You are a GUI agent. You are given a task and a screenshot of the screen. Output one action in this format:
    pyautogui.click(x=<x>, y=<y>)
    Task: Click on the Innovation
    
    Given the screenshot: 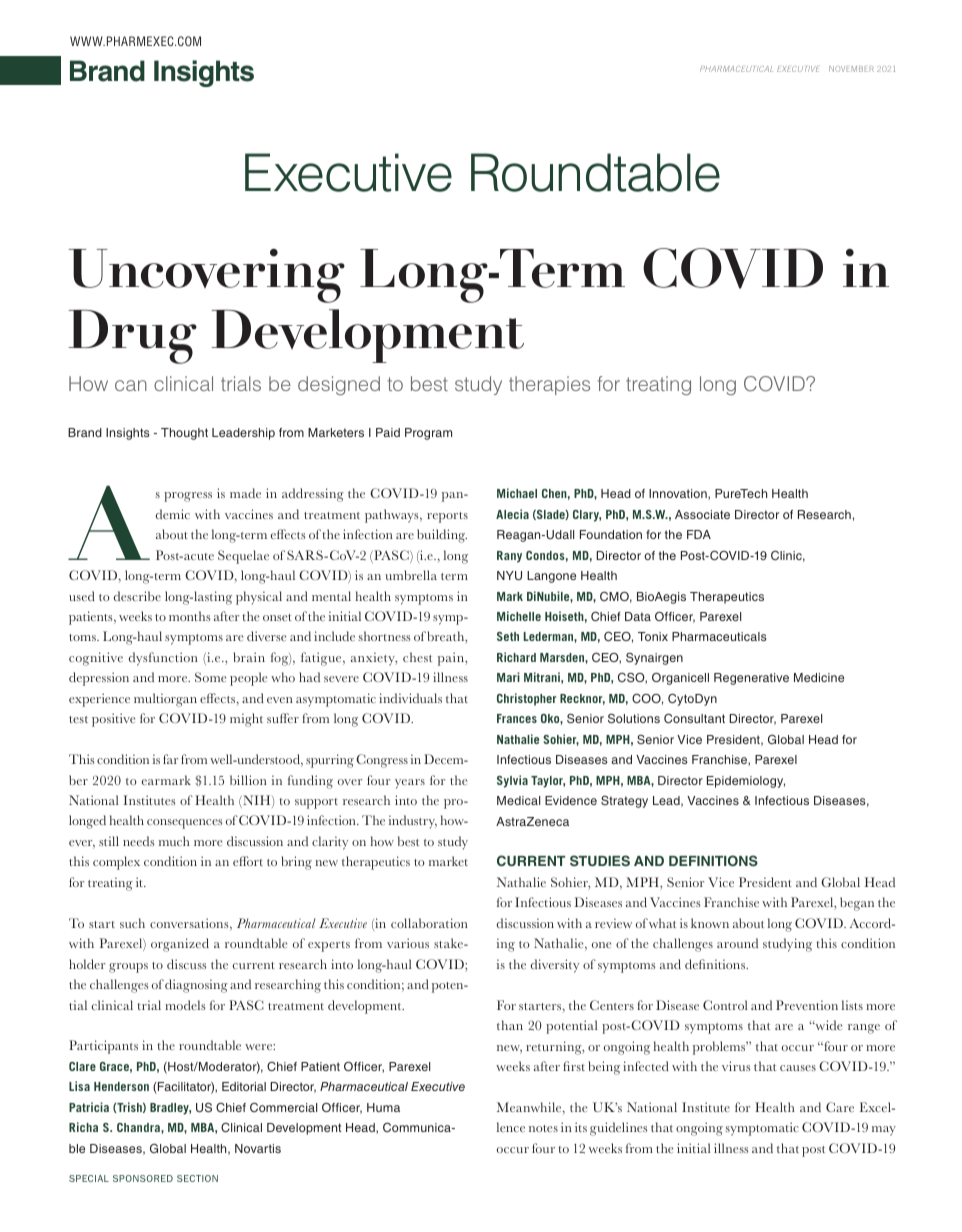 What is the action you would take?
    pyautogui.click(x=679, y=494)
